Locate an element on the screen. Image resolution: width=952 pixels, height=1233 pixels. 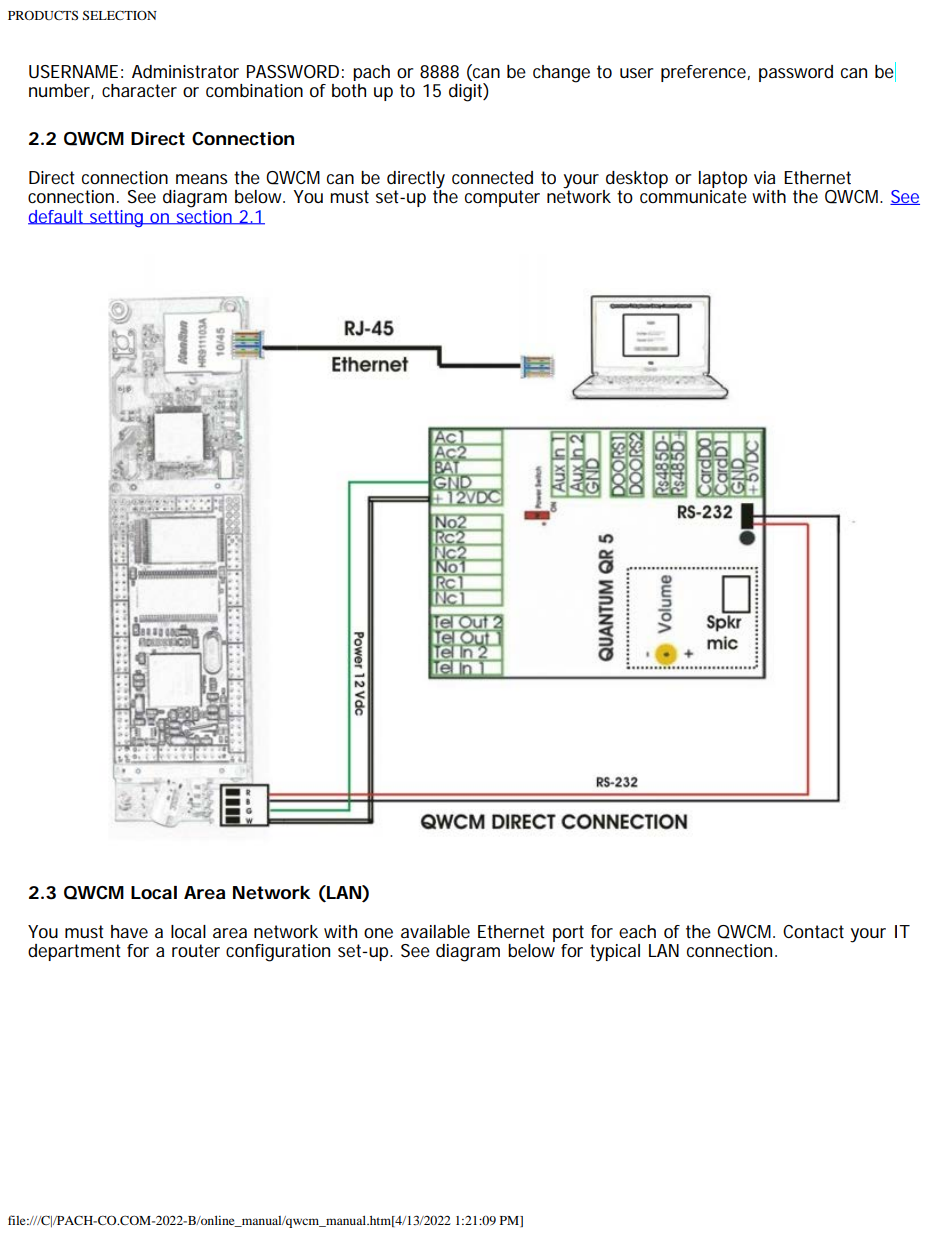
communicate is located at coordinates (693, 196).
